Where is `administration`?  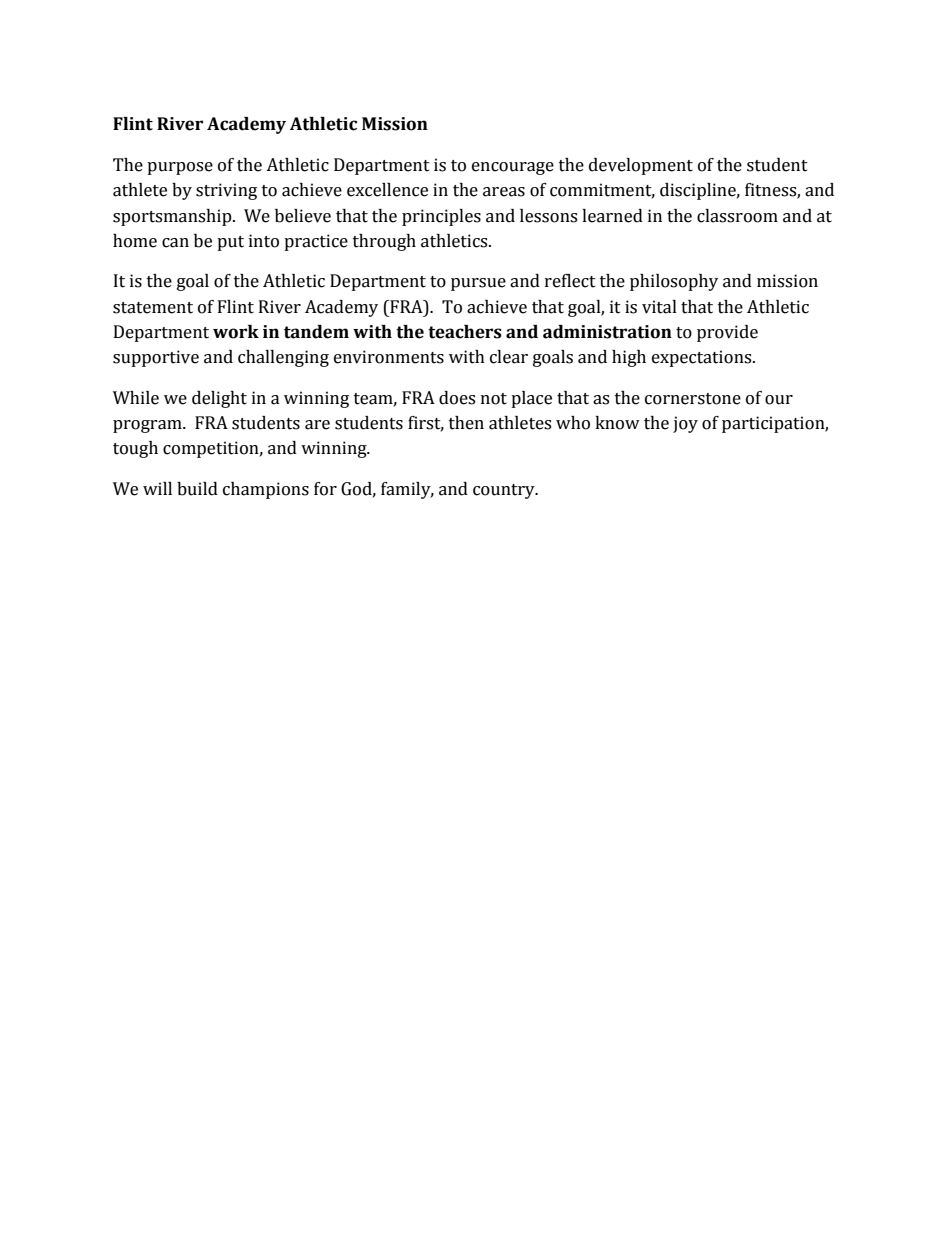 administration is located at coordinates (607, 332).
